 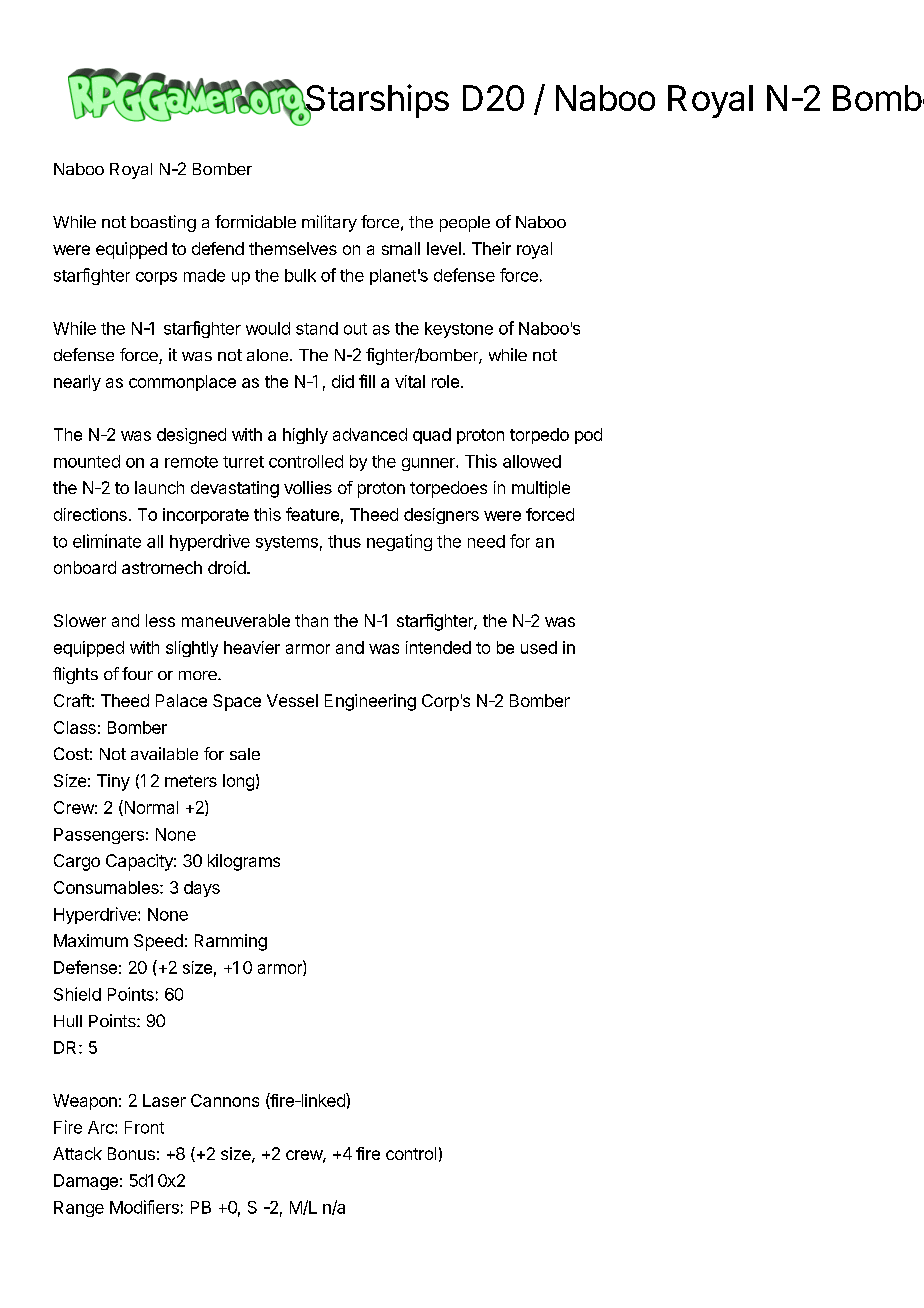 I want to click on Laser, so click(x=164, y=1100).
